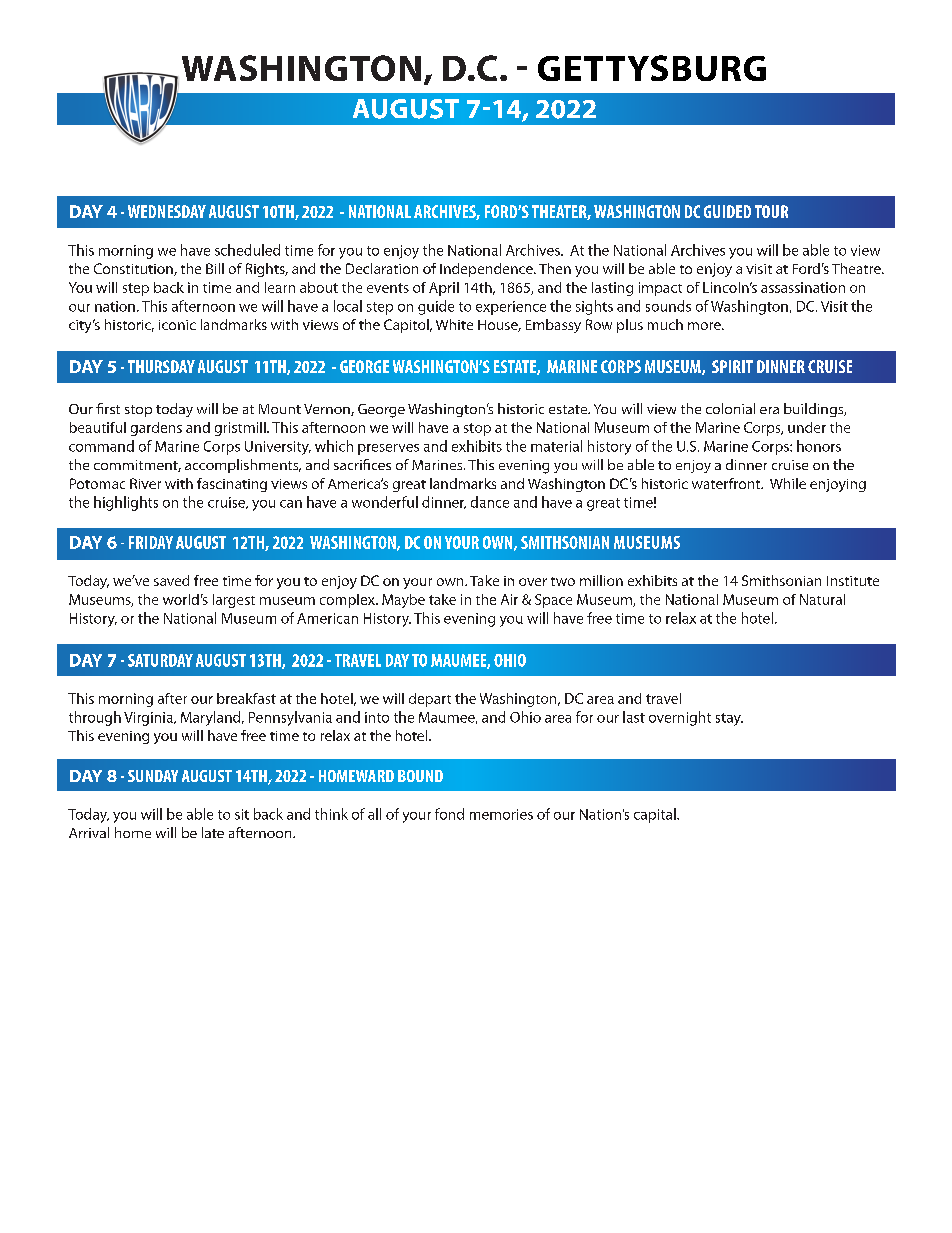 The image size is (952, 1233). I want to click on honors, so click(819, 446).
